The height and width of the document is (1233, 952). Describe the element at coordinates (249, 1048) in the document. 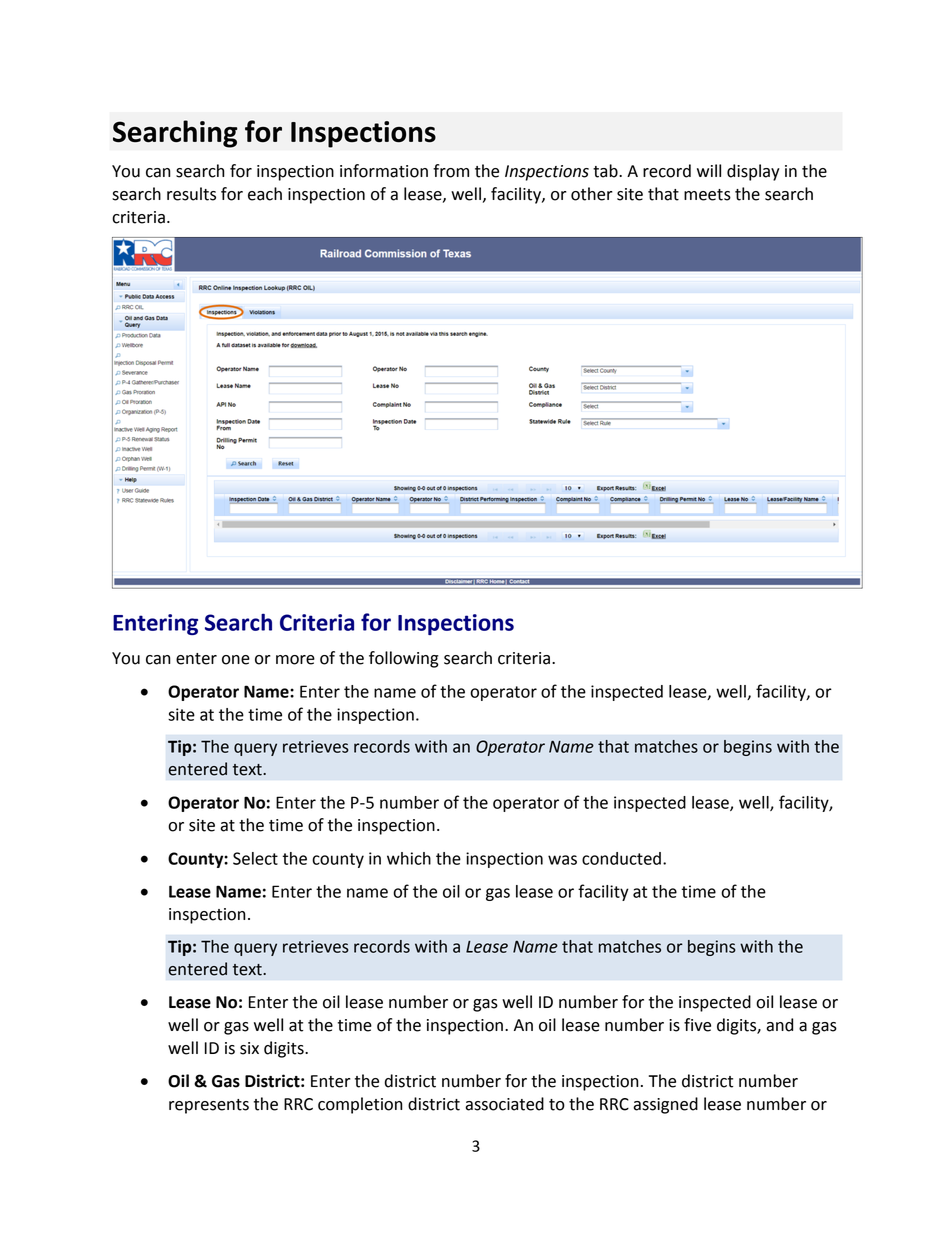

I see `six` at that location.
